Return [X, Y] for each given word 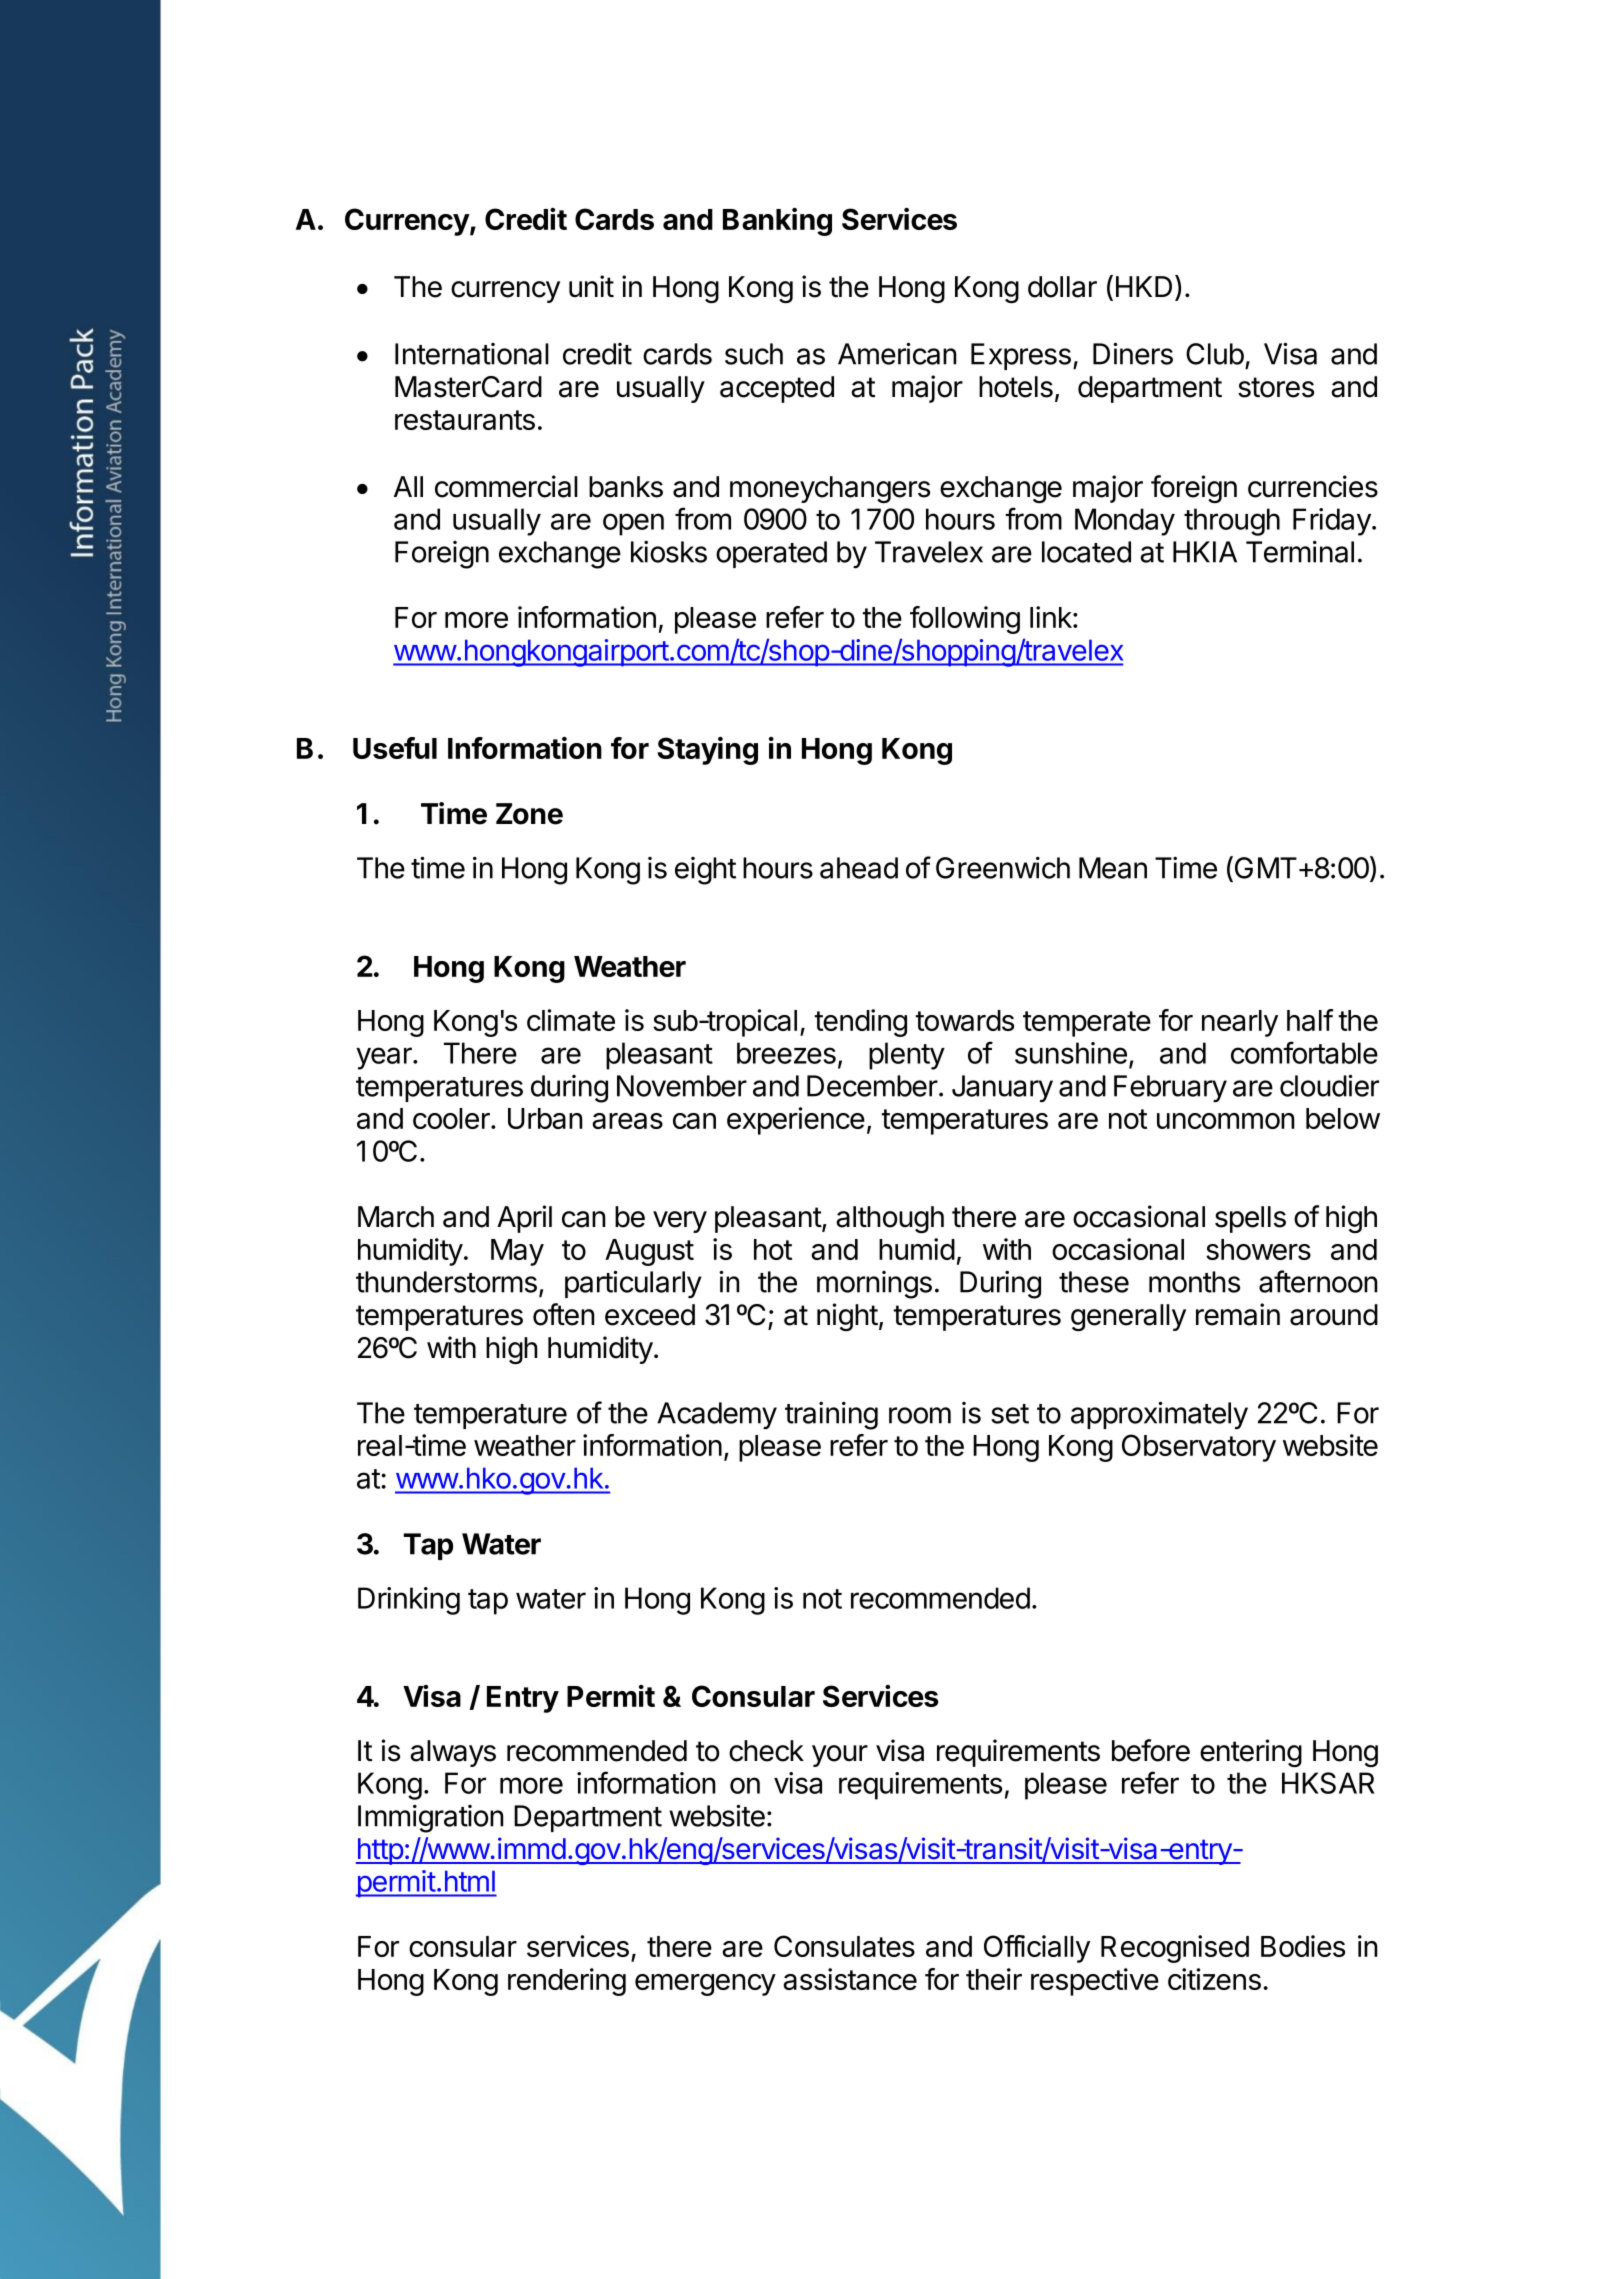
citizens [1214, 1979]
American [897, 353]
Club [1215, 354]
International [472, 354]
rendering [567, 1982]
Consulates [844, 1946]
